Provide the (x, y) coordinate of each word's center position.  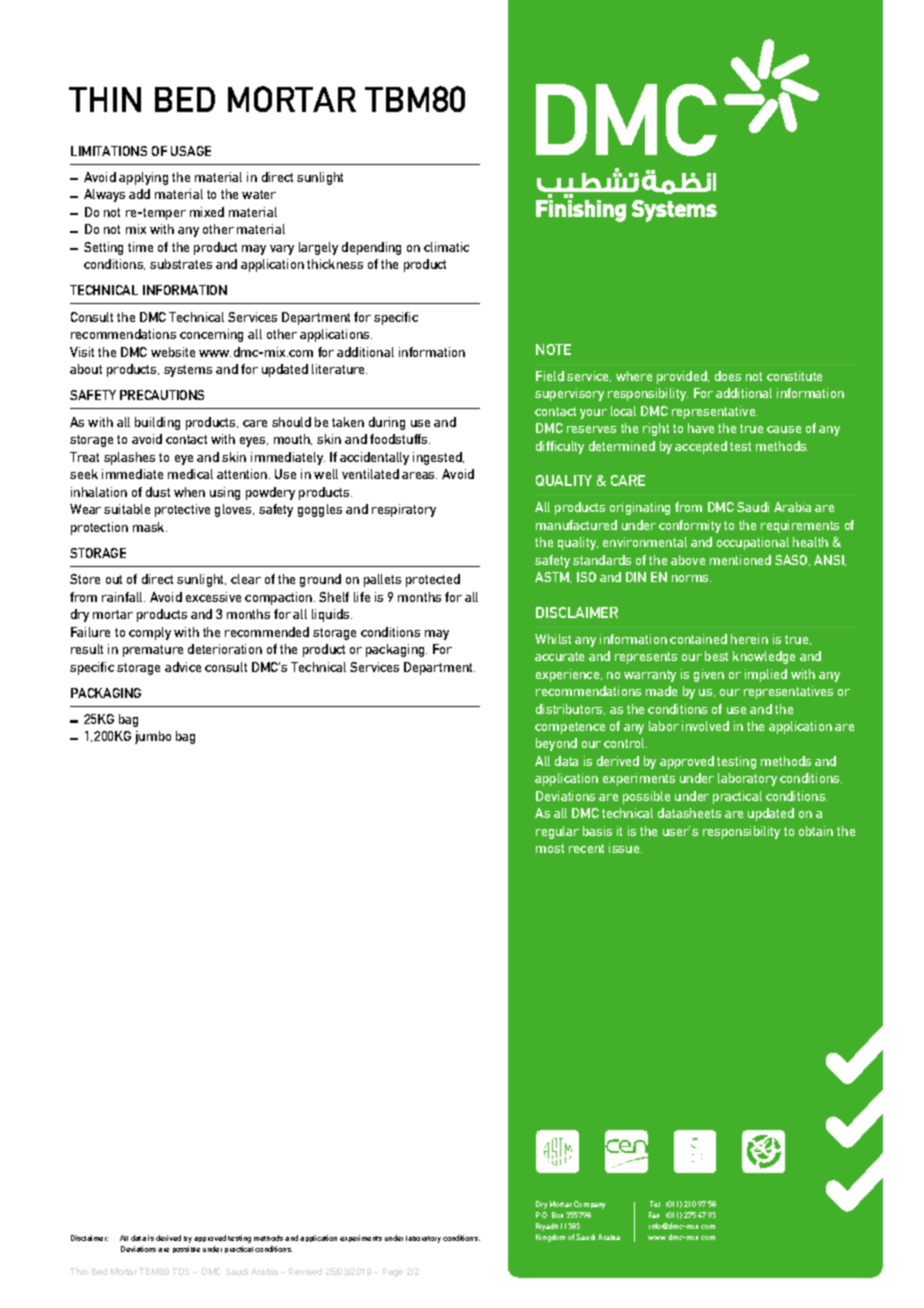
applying (143, 178)
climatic (446, 247)
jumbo (153, 737)
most (550, 848)
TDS (180, 1271)
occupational (753, 543)
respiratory (404, 510)
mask (150, 527)
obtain (816, 831)
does (728, 376)
